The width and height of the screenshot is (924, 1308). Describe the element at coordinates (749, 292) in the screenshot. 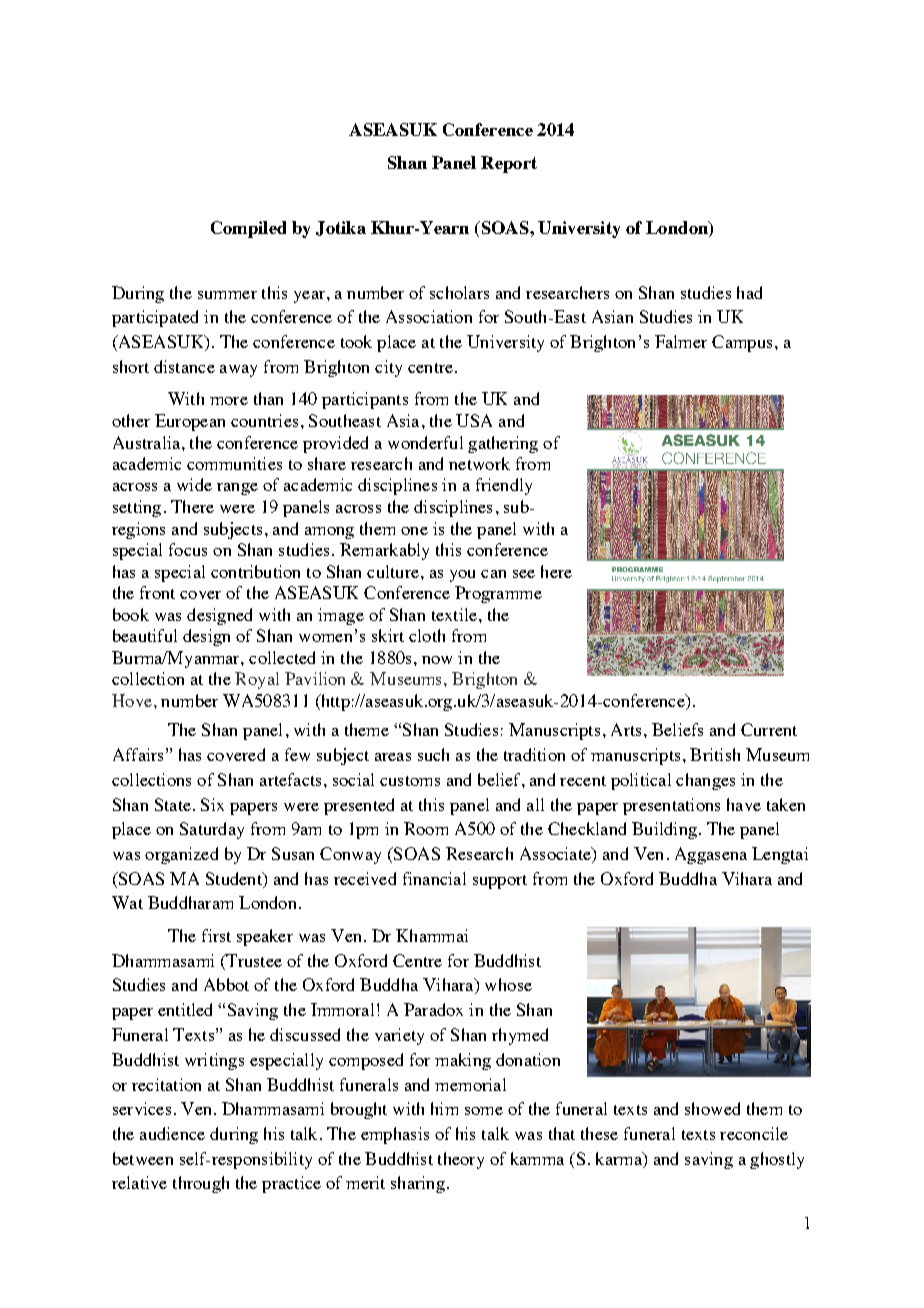

I see `had` at that location.
